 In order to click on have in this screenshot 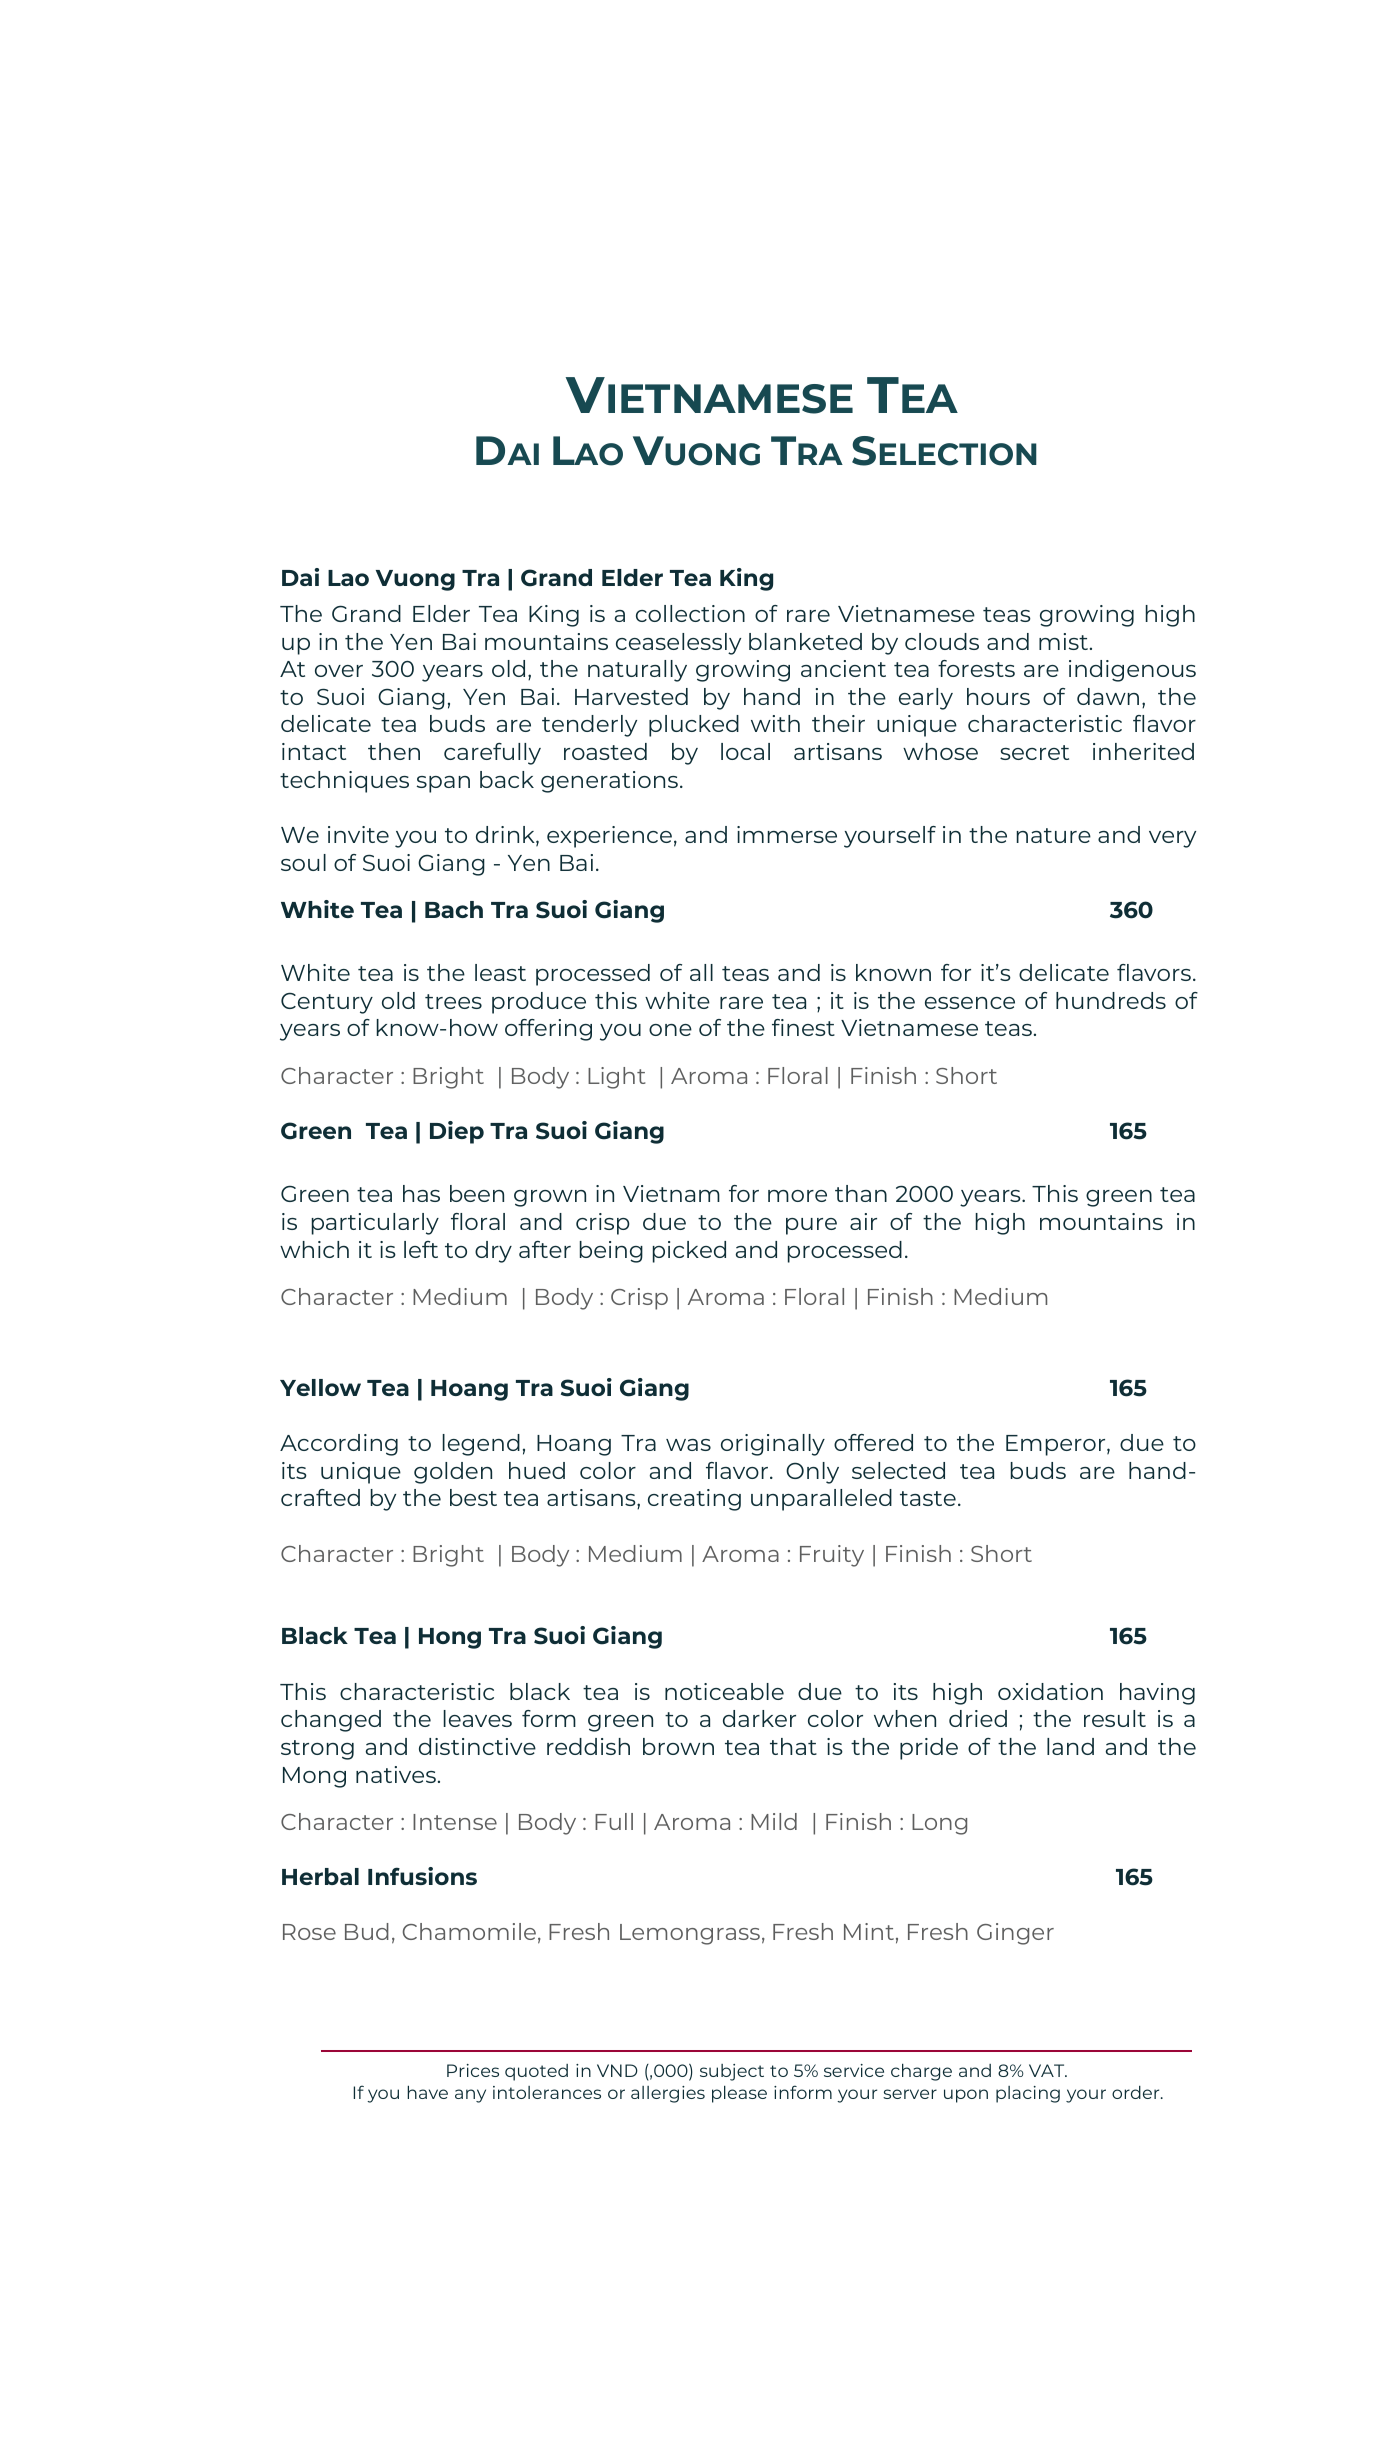, I will do `click(427, 2092)`.
